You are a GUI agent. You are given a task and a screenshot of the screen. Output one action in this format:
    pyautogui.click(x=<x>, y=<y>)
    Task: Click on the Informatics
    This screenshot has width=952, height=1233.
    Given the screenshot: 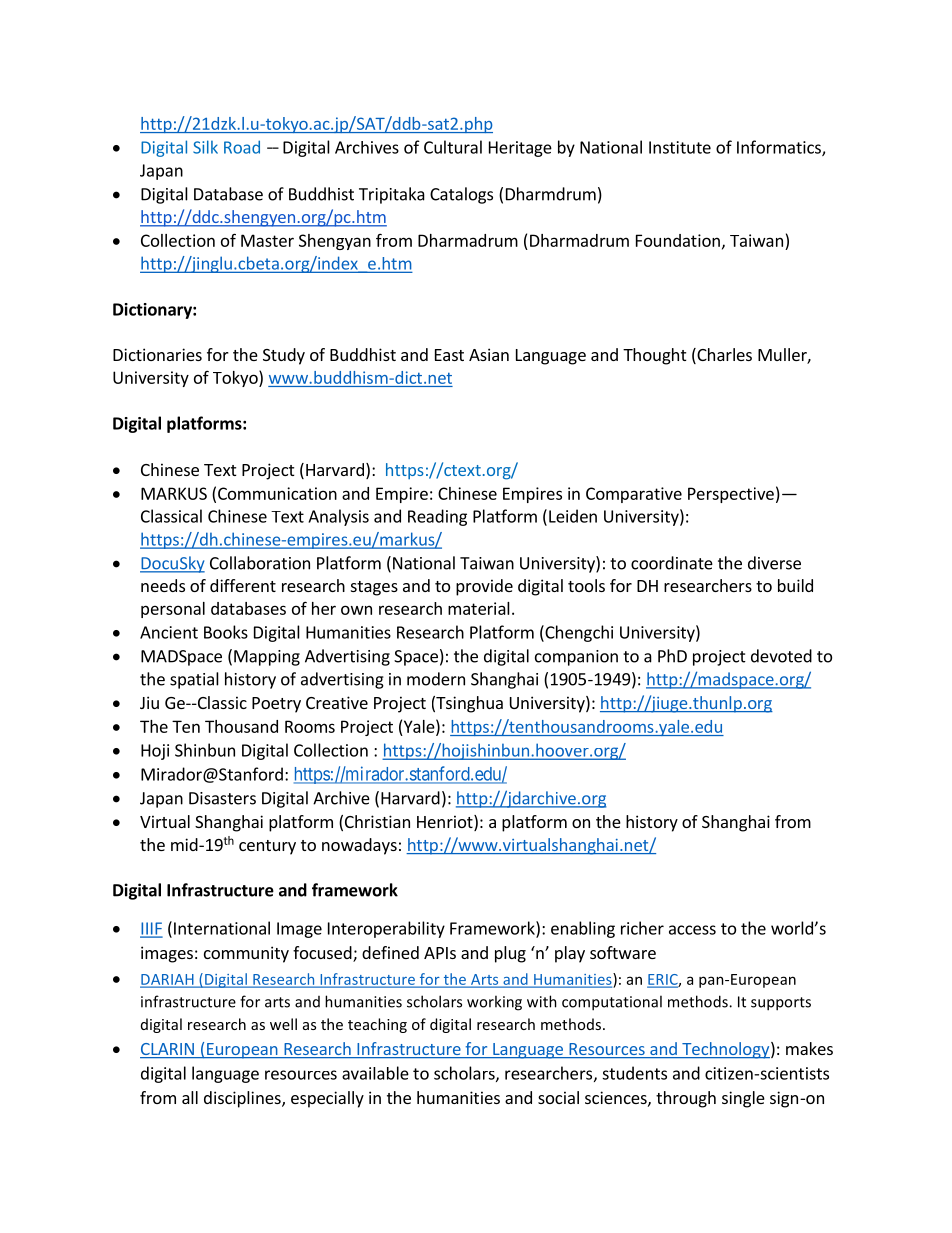 What is the action you would take?
    pyautogui.click(x=780, y=148)
